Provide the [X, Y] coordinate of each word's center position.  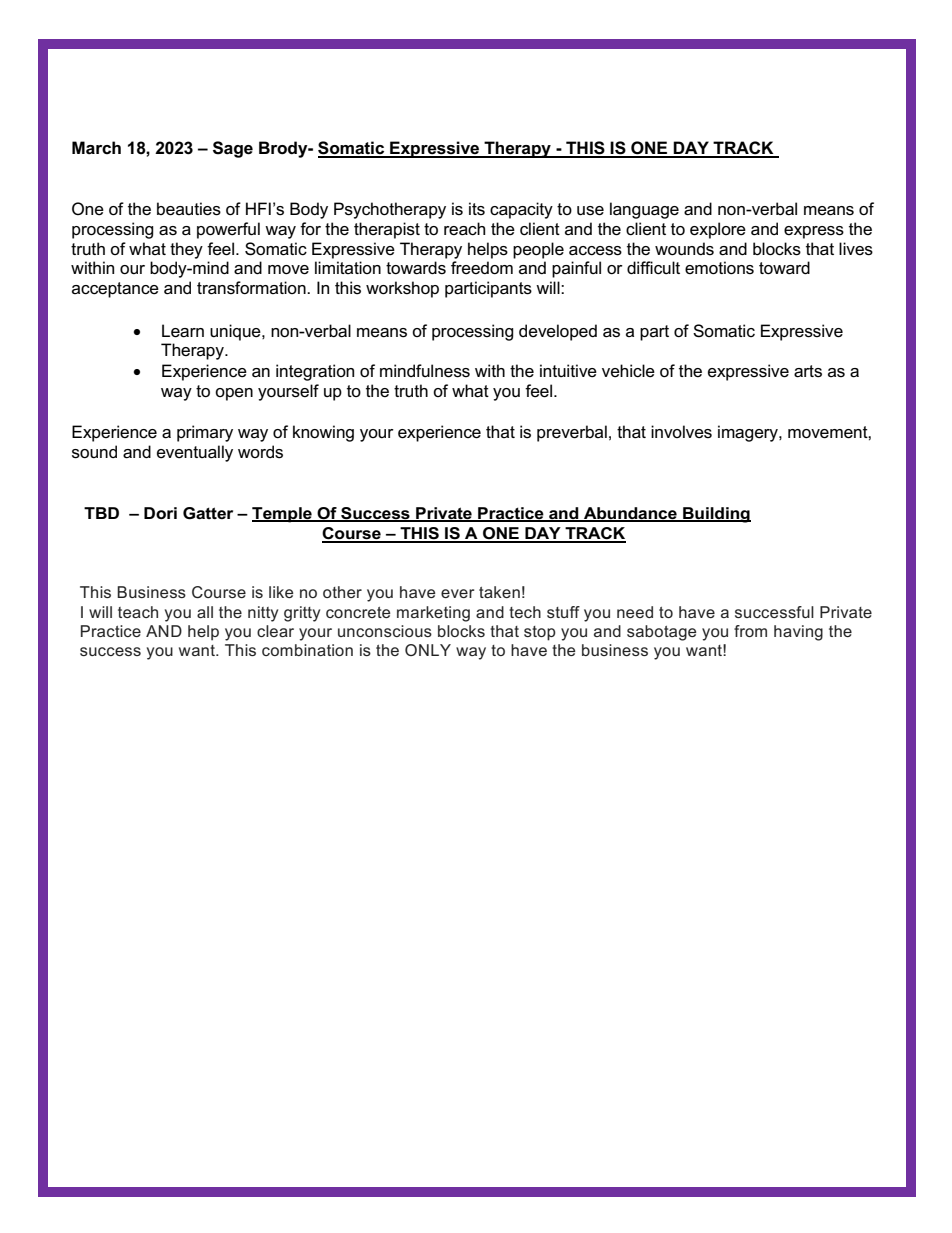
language [644, 210]
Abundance [630, 514]
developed [558, 332]
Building [716, 515]
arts [808, 371]
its [477, 209]
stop [540, 633]
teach [138, 612]
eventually [195, 453]
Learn [183, 331]
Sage [233, 149]
